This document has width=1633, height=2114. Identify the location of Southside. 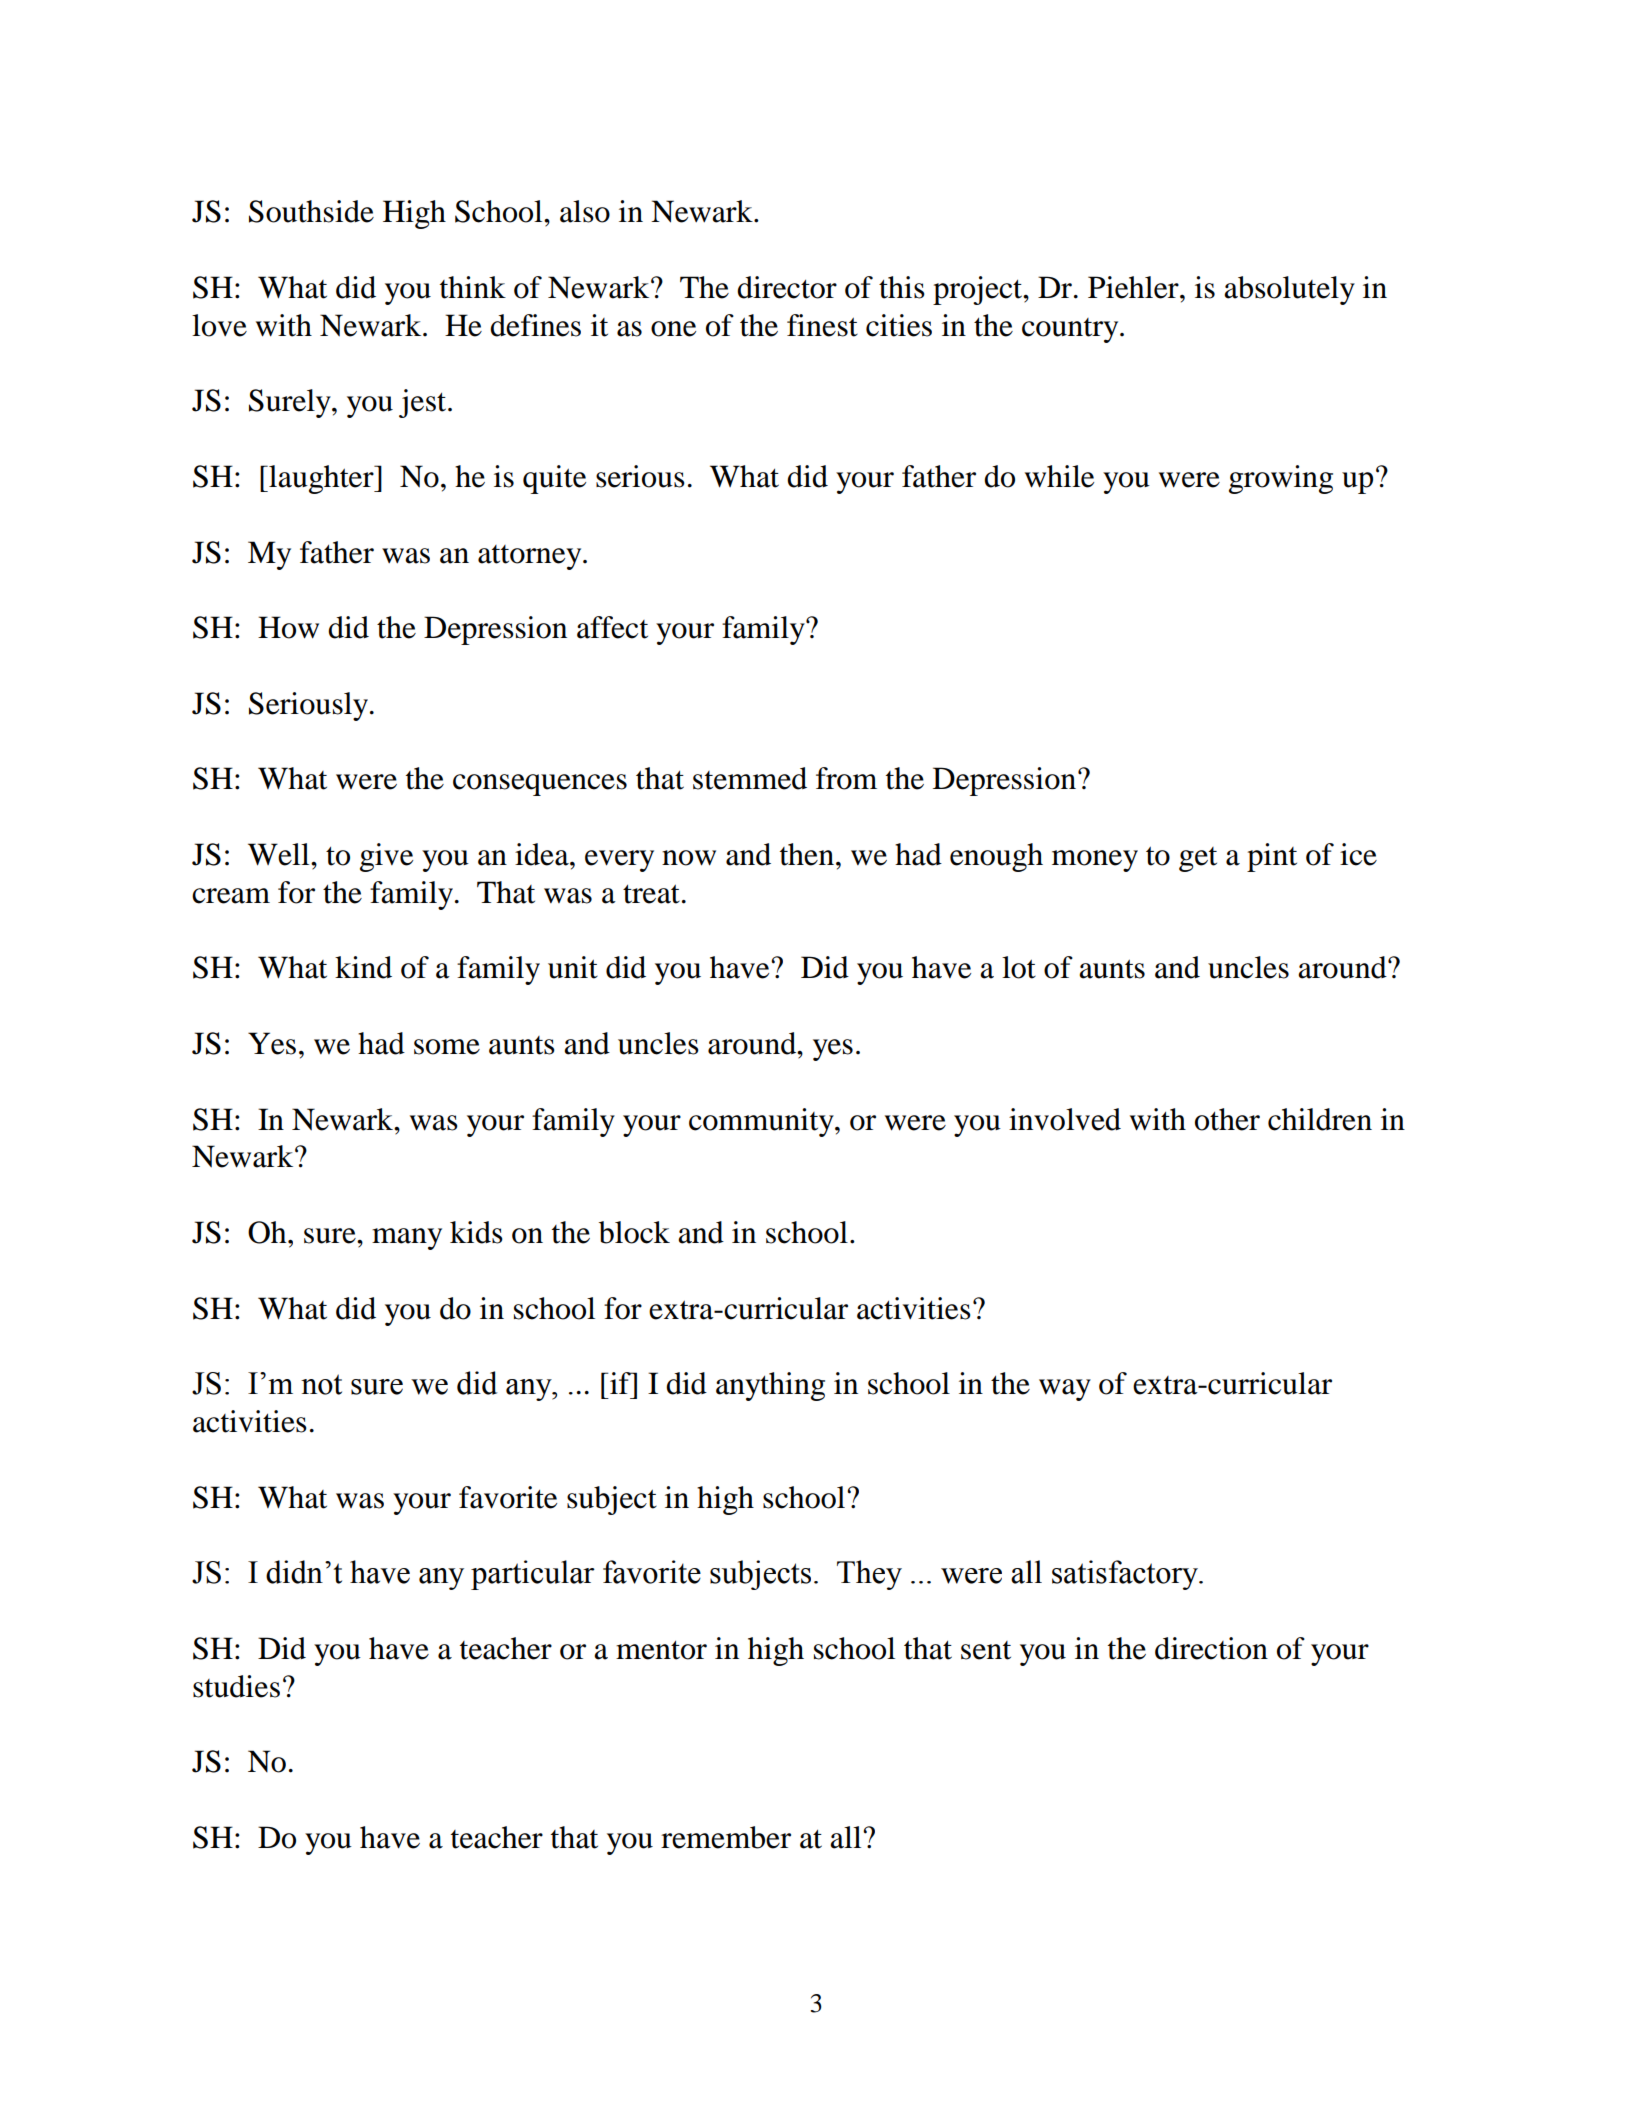
(311, 211).
